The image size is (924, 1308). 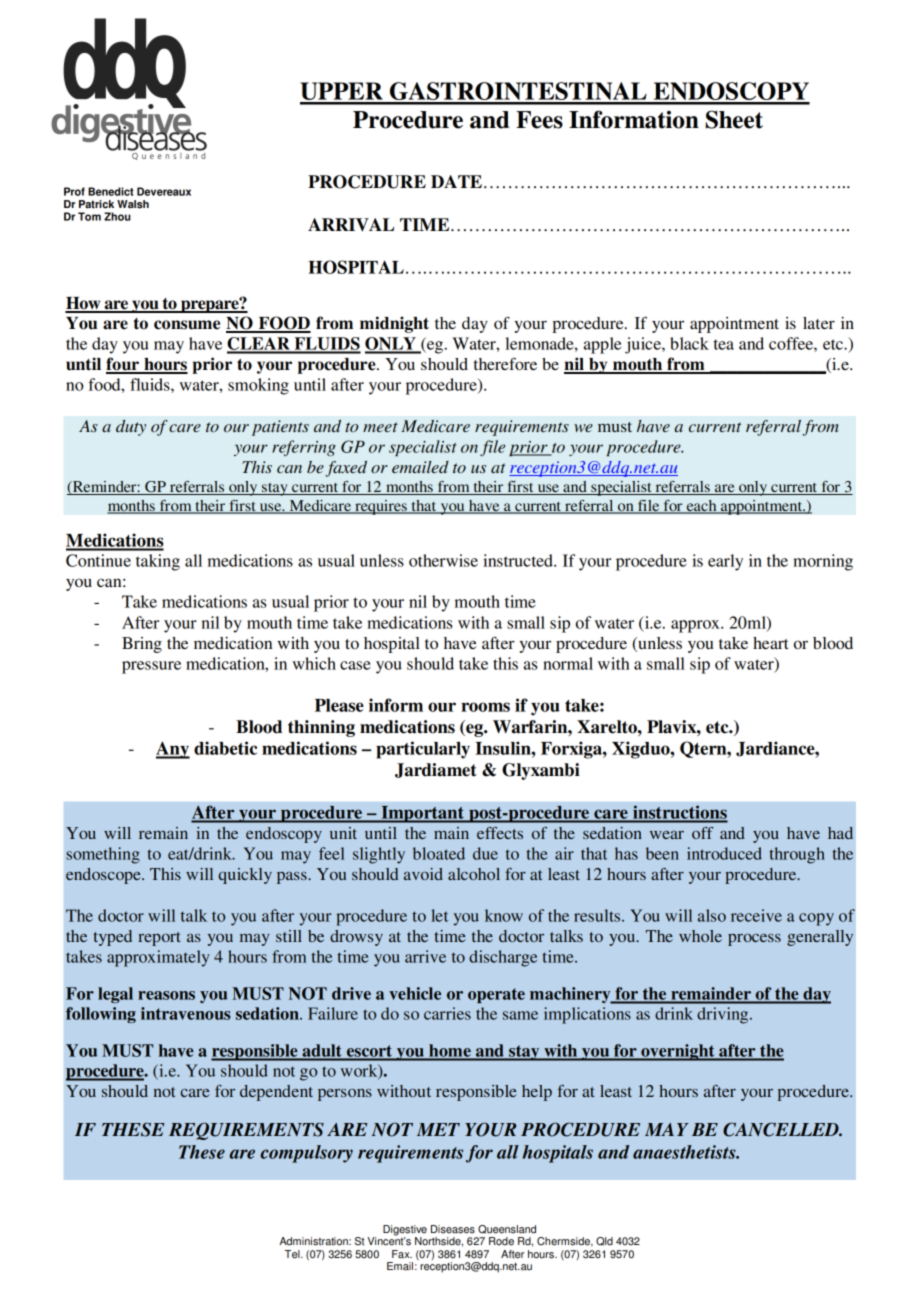 I want to click on Diseases, so click(x=453, y=1229).
